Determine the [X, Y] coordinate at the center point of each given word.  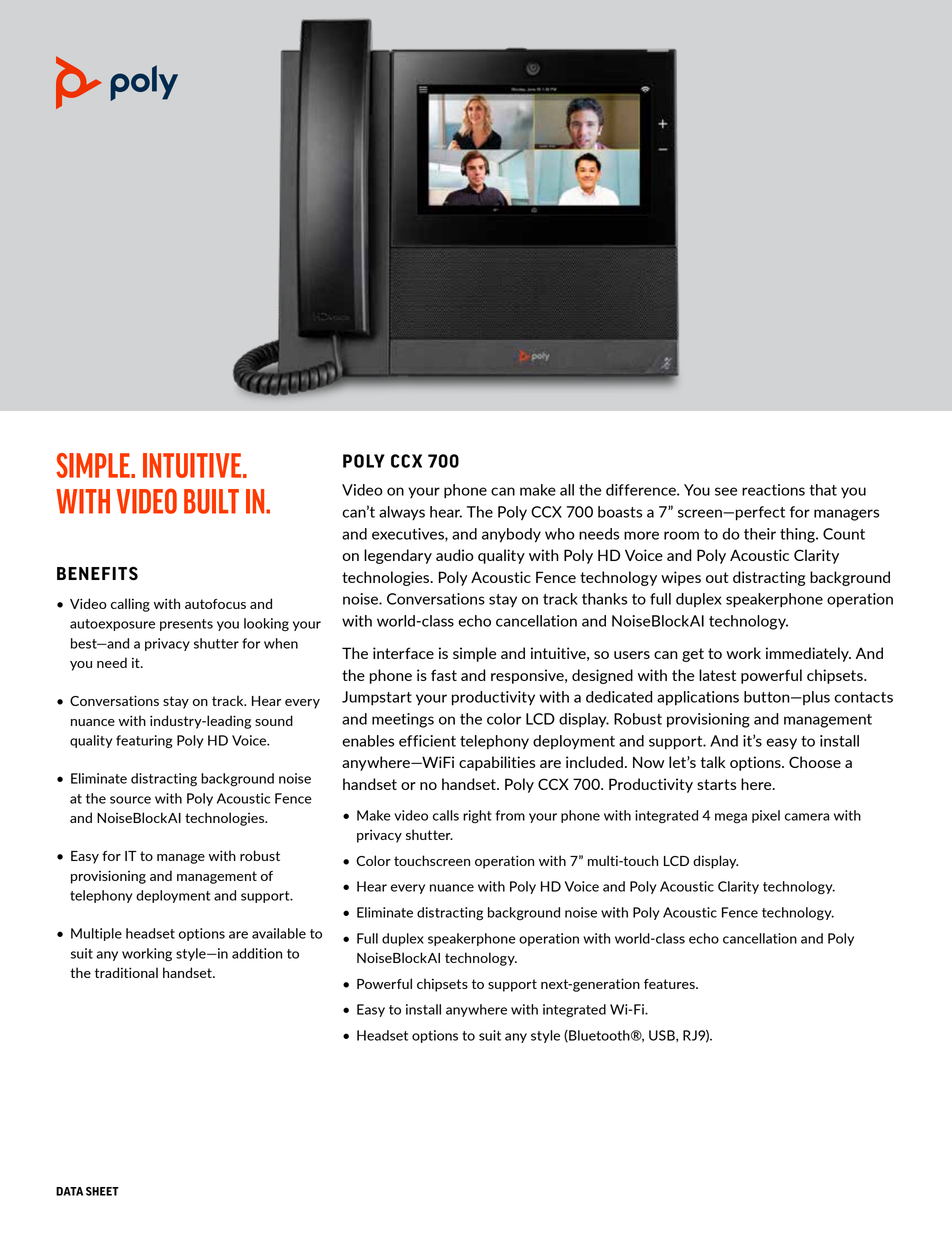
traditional [126, 972]
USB [663, 1036]
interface [403, 653]
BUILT [211, 501]
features [670, 984]
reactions [773, 490]
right [477, 817]
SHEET [102, 1191]
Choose [815, 762]
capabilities [497, 763]
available [279, 933]
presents [186, 625]
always [402, 513]
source [130, 800]
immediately [808, 654]
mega [731, 818]
